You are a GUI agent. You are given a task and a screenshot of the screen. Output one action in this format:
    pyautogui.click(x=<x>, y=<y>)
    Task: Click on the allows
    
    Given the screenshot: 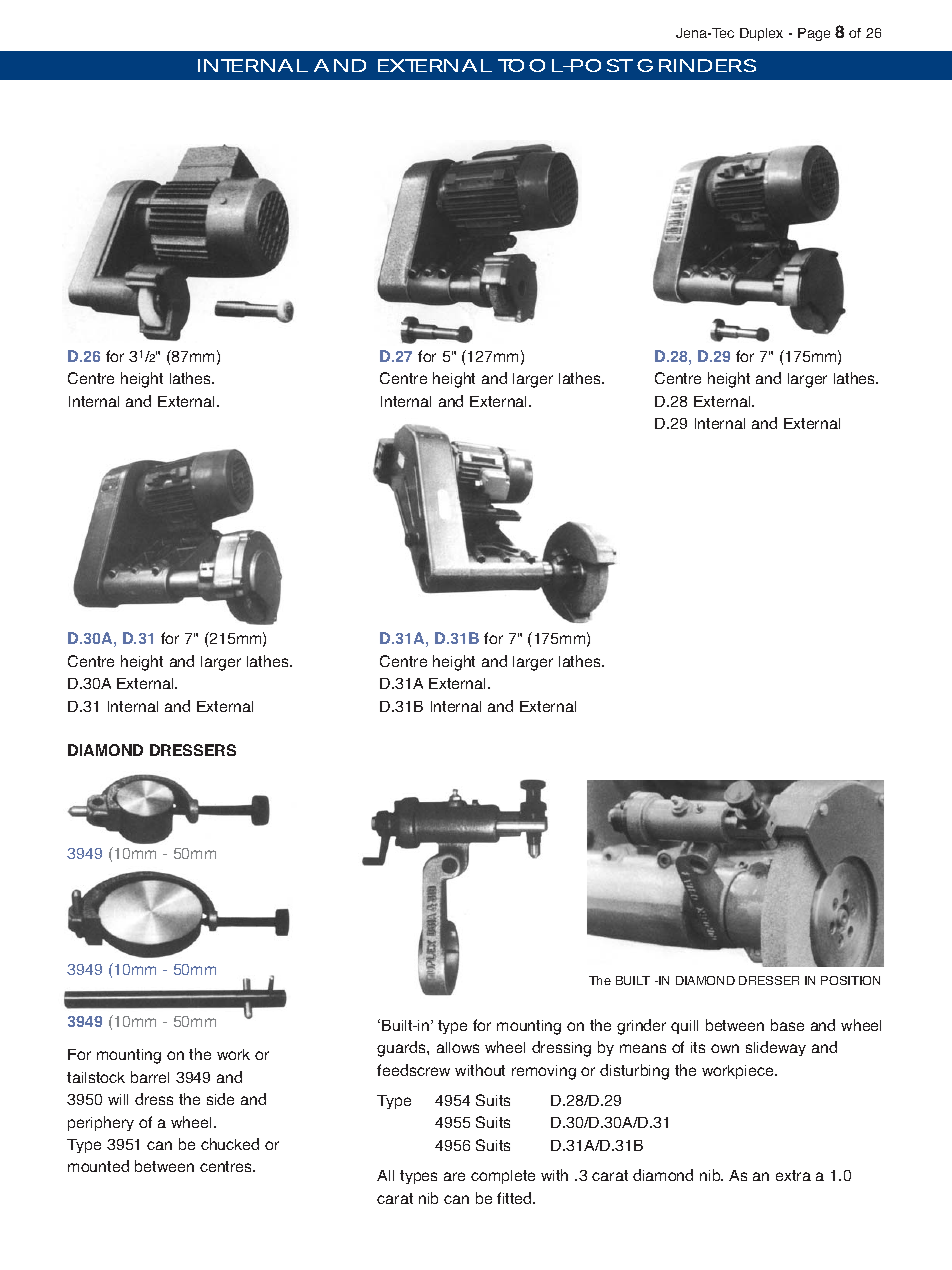 What is the action you would take?
    pyautogui.click(x=458, y=1047)
